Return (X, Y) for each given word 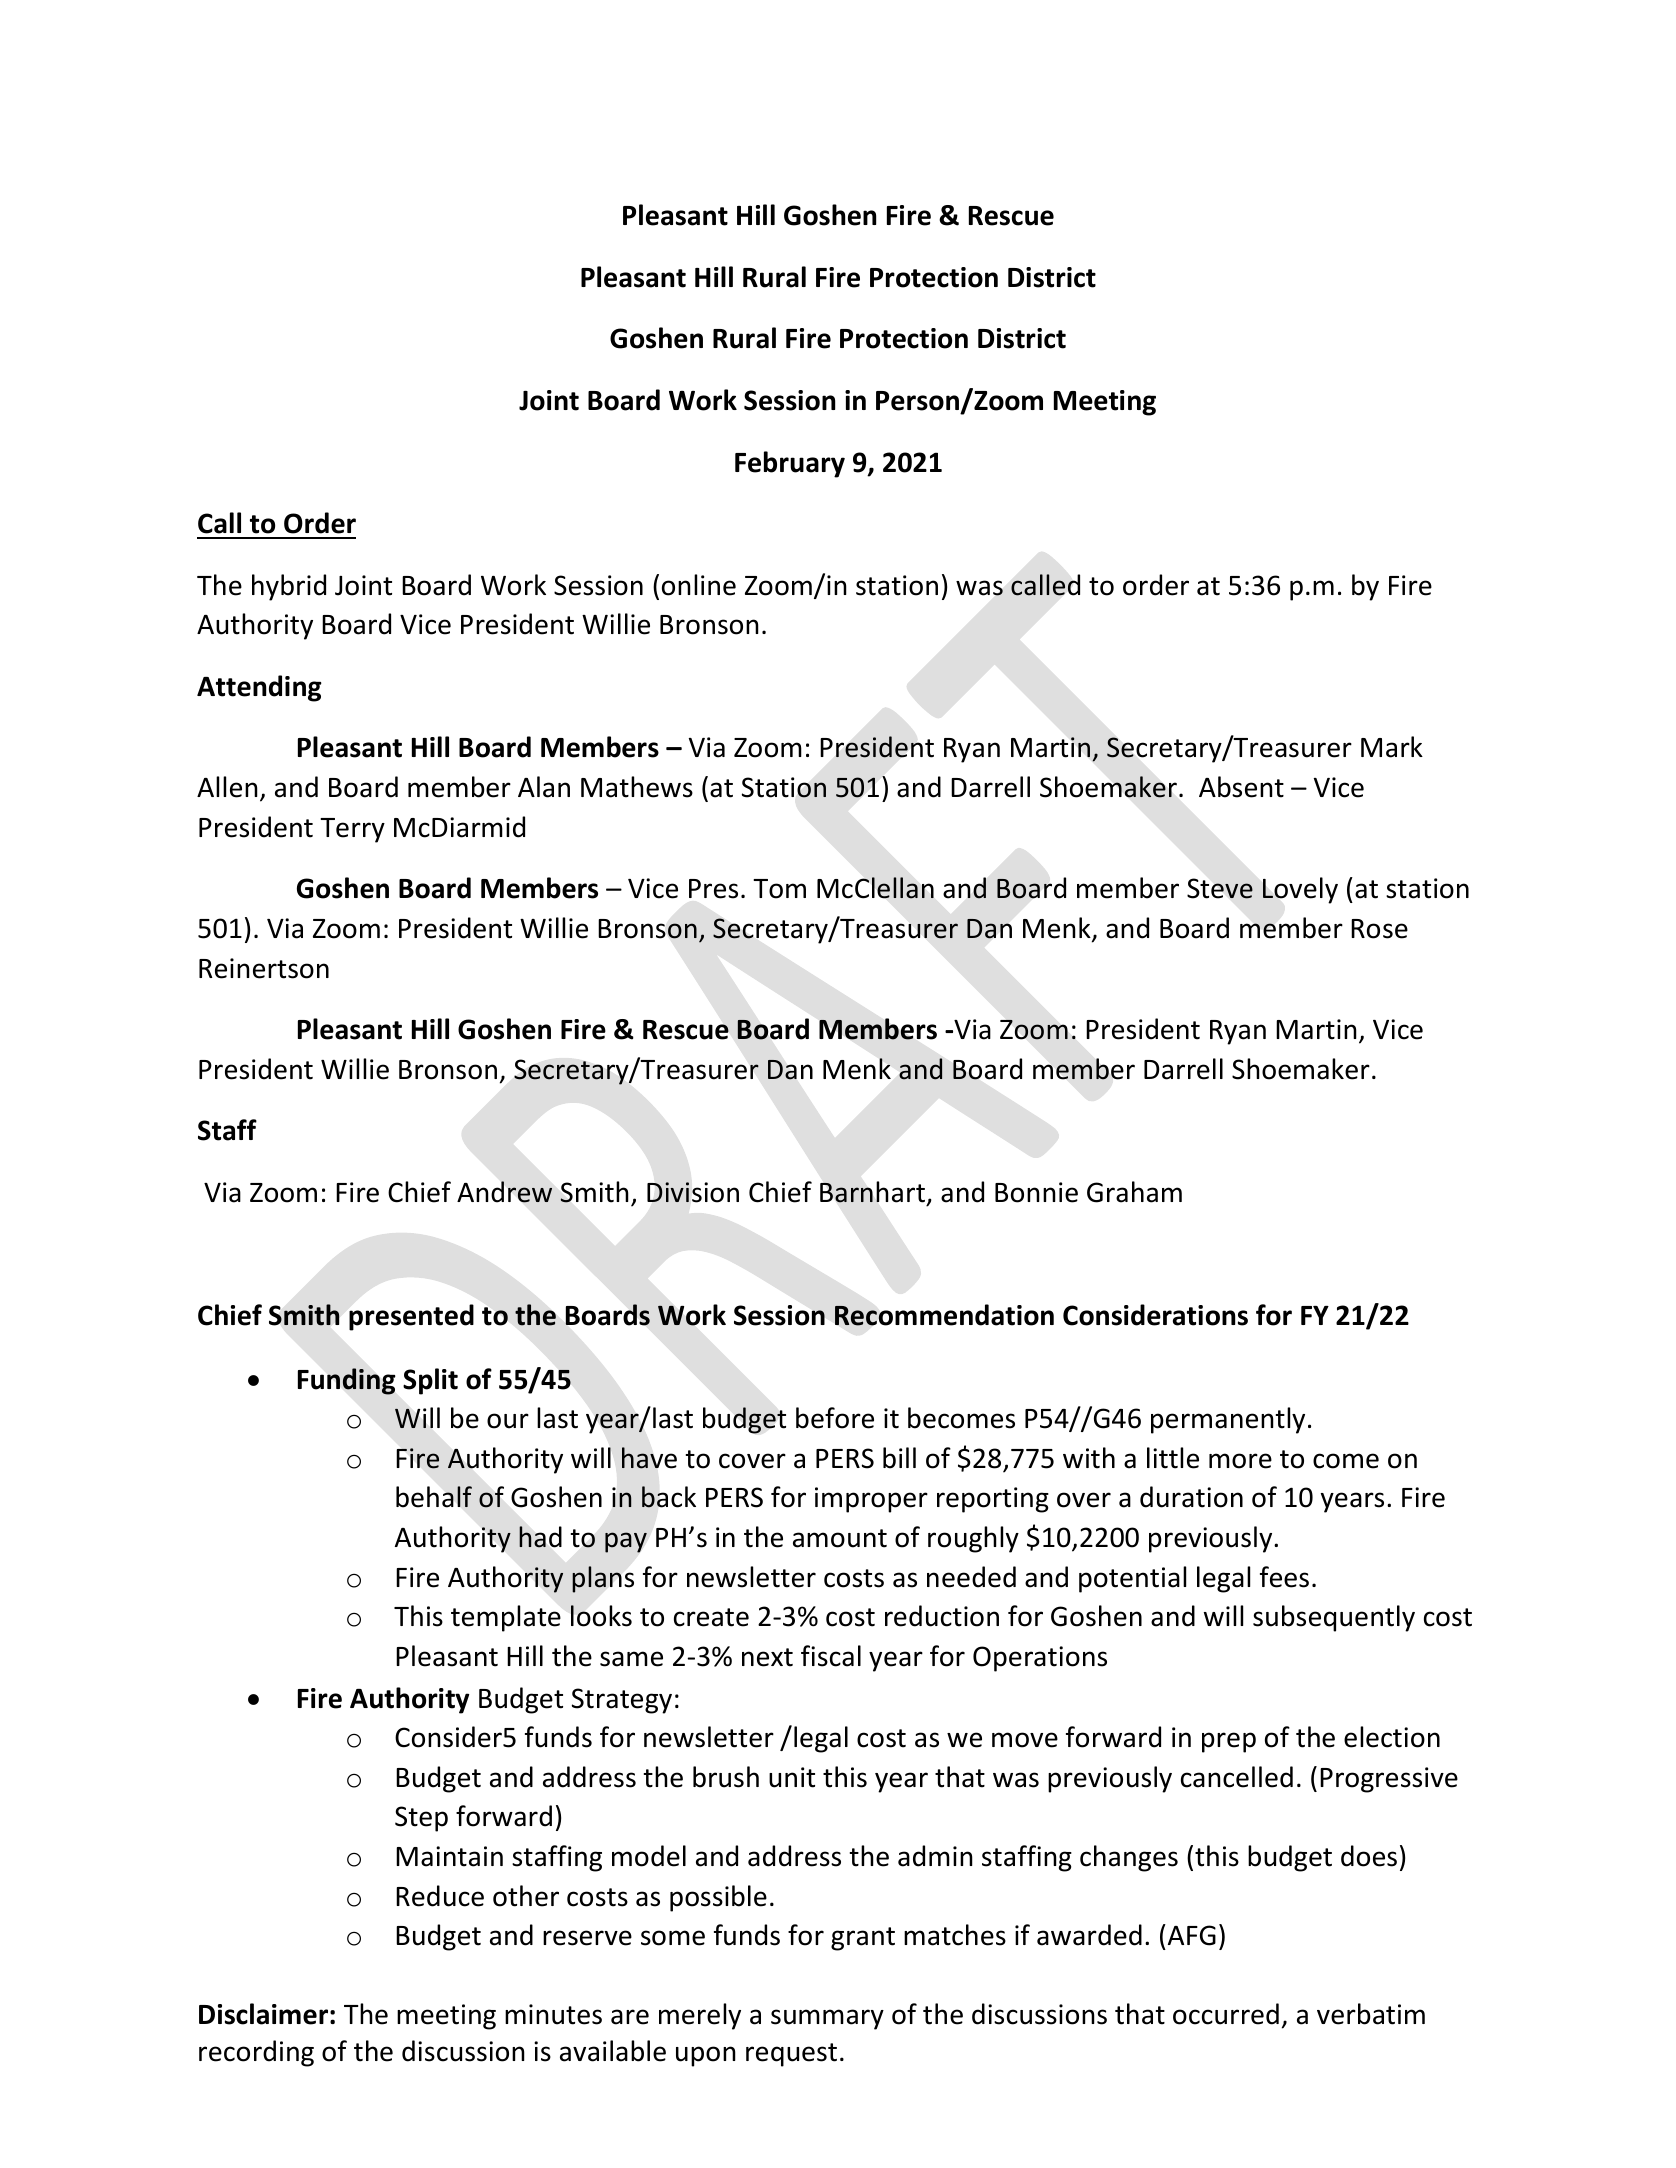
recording (256, 2053)
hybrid (289, 587)
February (790, 464)
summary (827, 2019)
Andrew (504, 1192)
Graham (1134, 1192)
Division (693, 1192)
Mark (1392, 747)
